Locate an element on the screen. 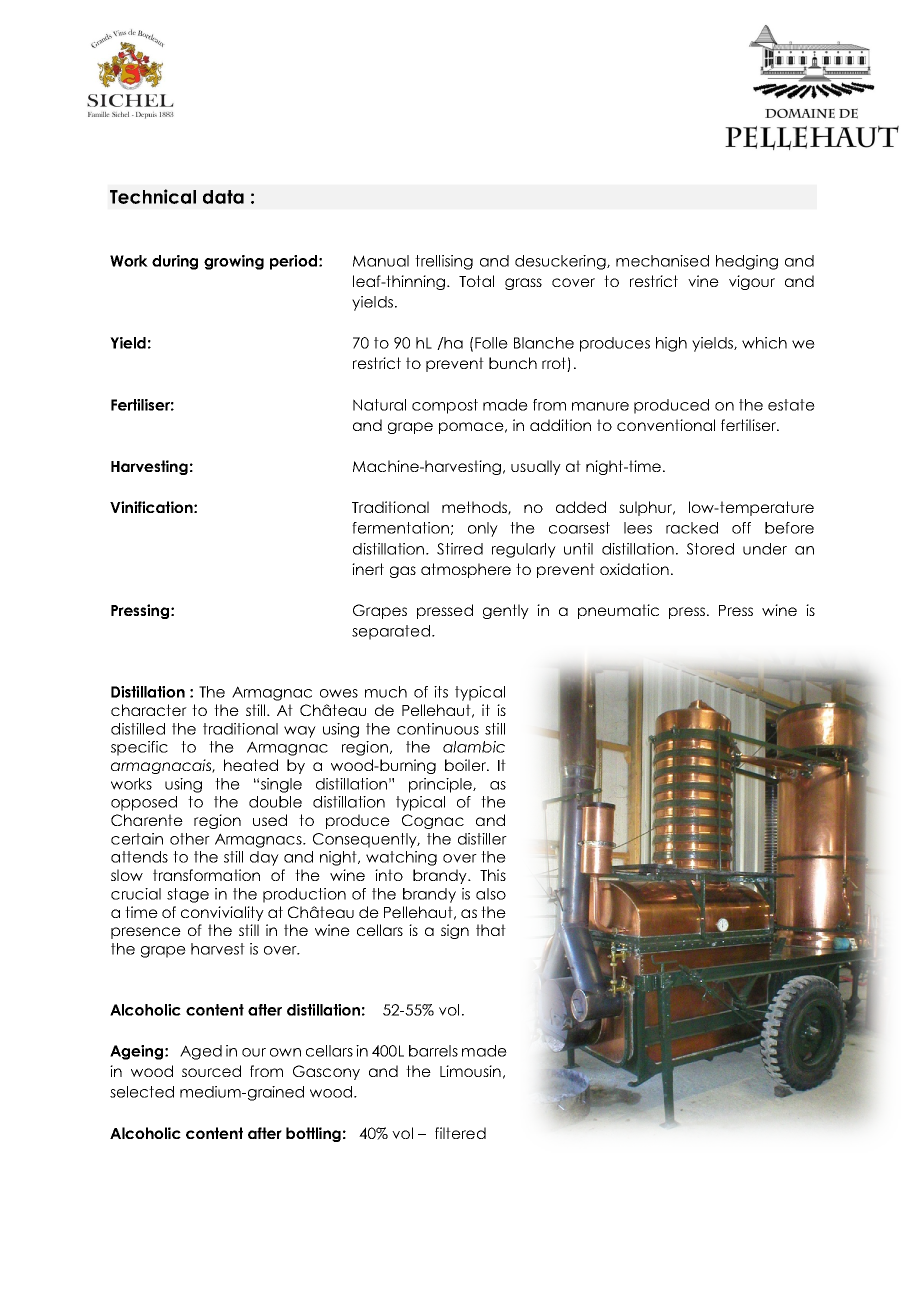  Natural is located at coordinates (379, 405).
